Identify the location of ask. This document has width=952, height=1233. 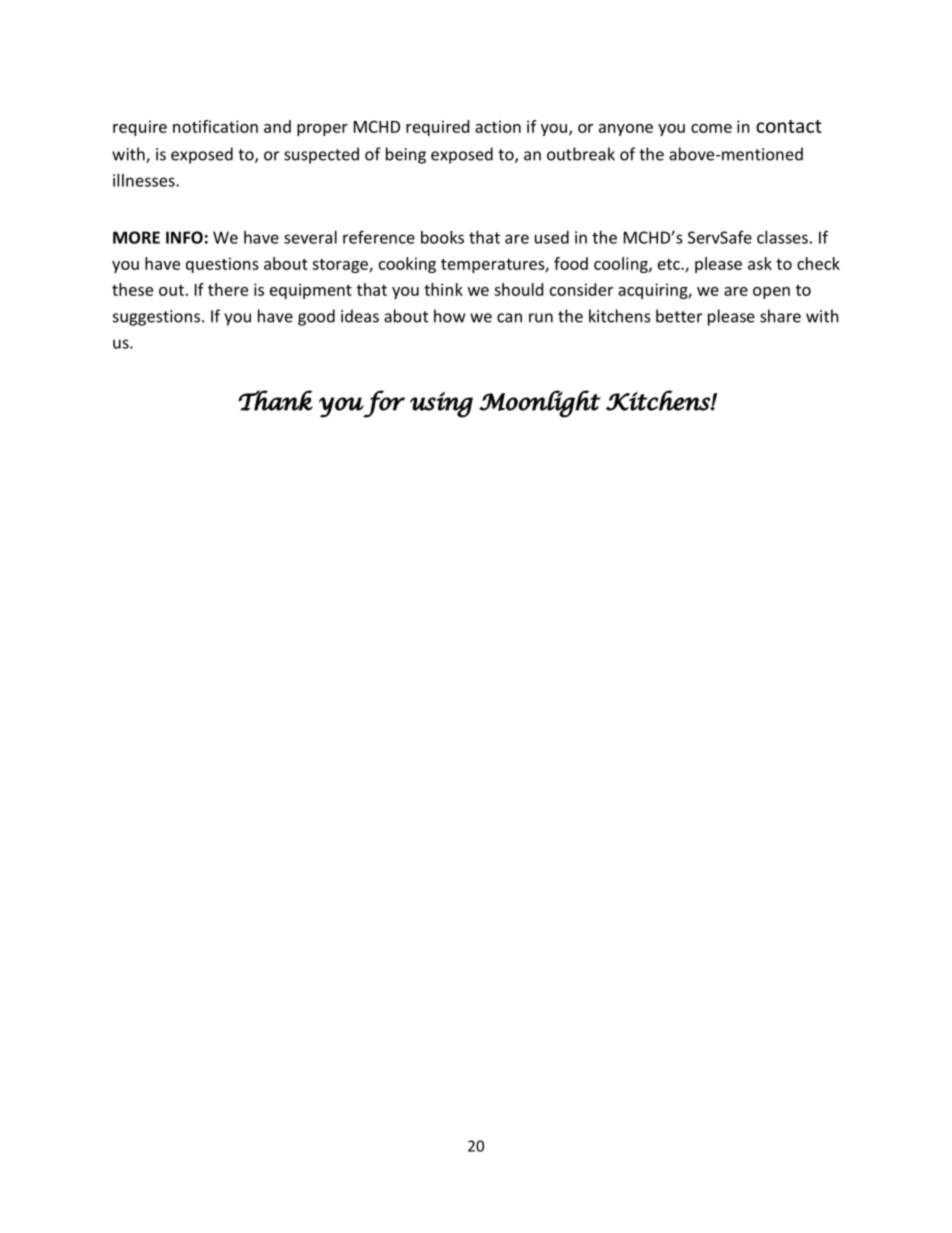
(760, 263).
